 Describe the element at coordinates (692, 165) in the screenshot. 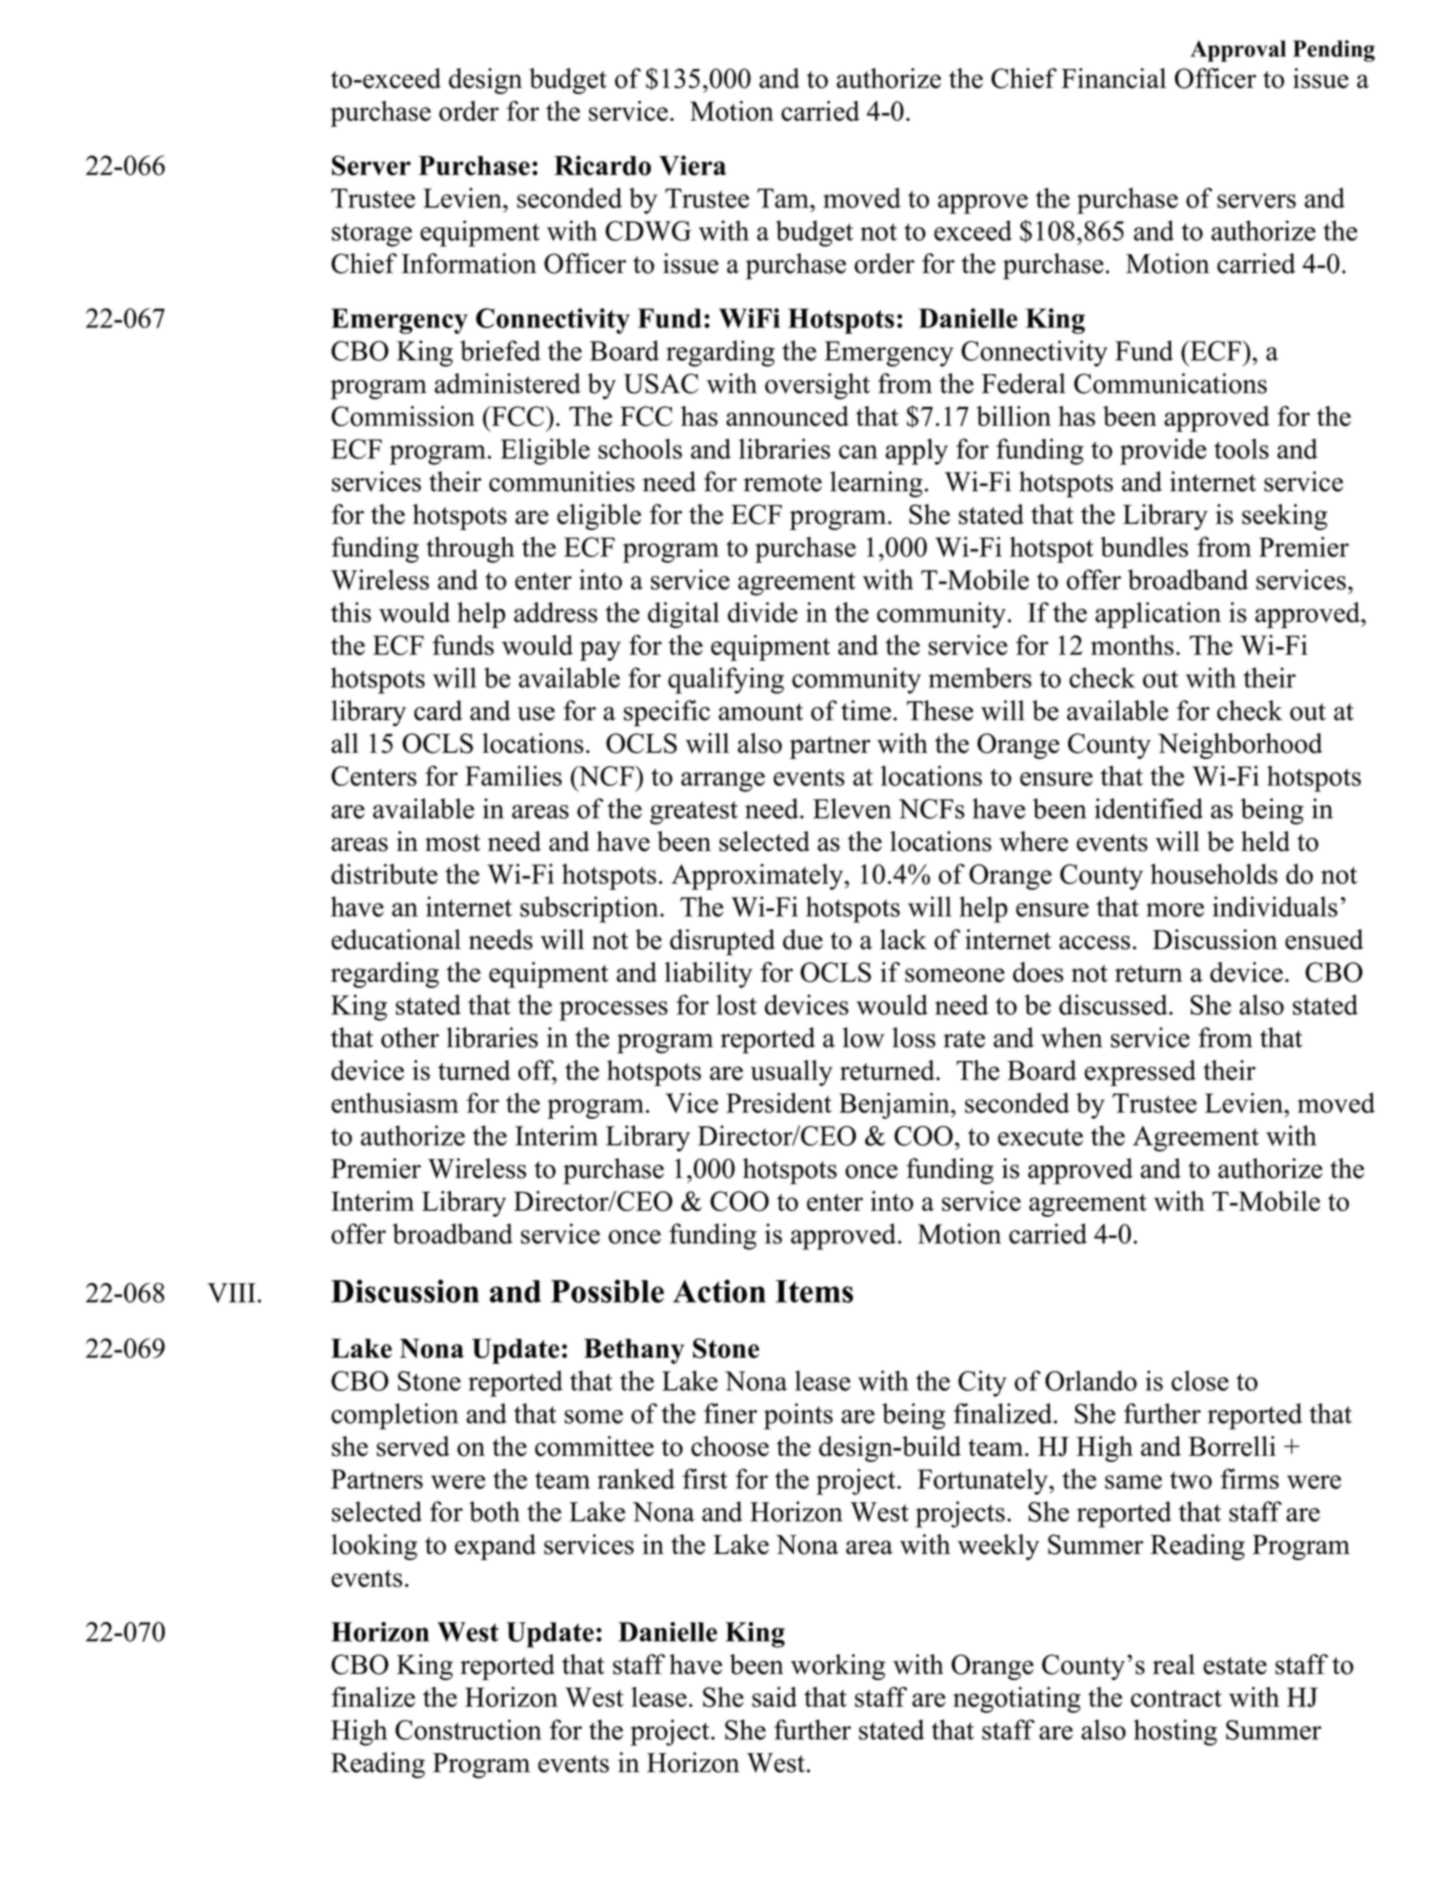

I see `Viera` at that location.
